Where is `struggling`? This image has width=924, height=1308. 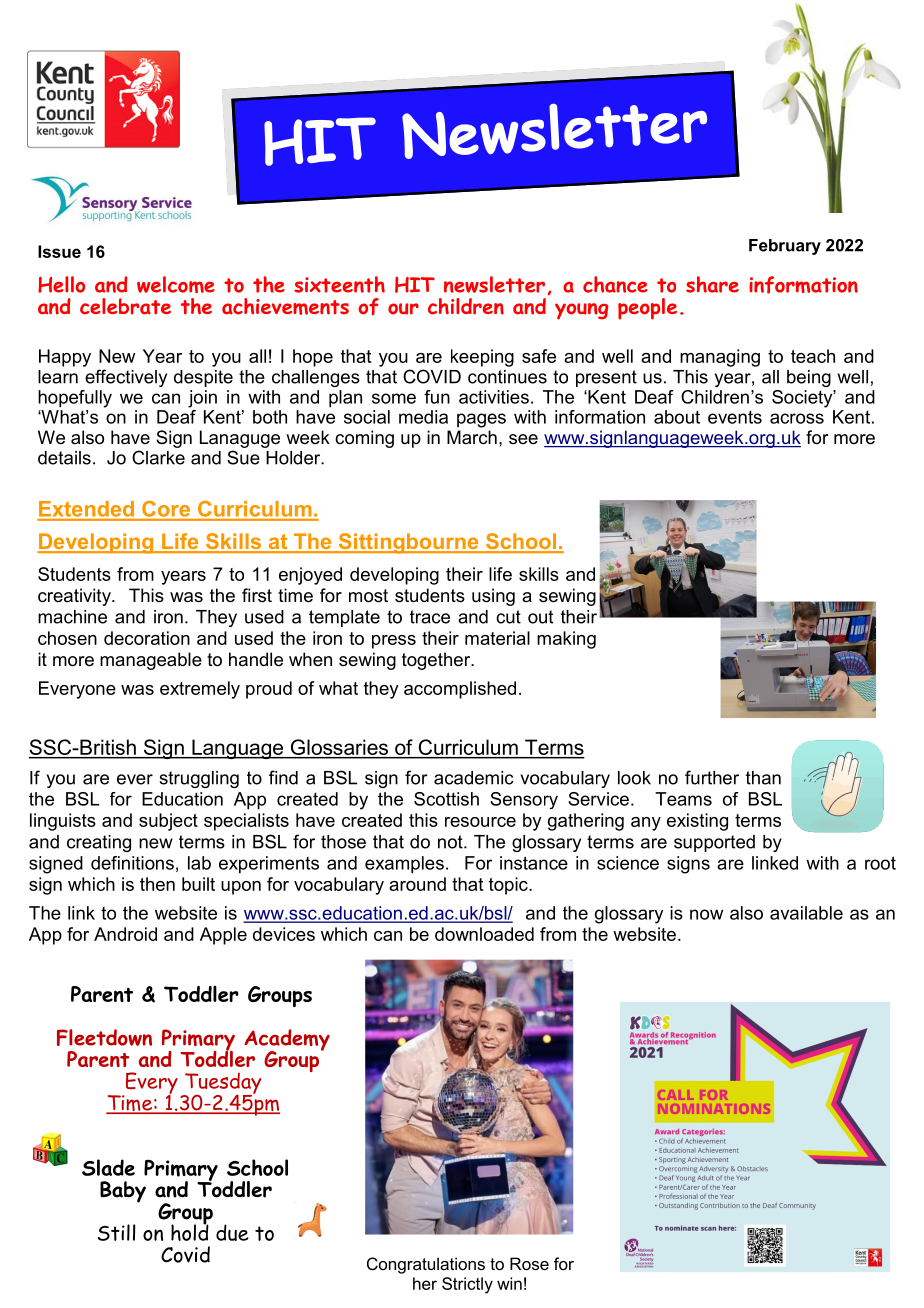
struggling is located at coordinates (199, 779).
